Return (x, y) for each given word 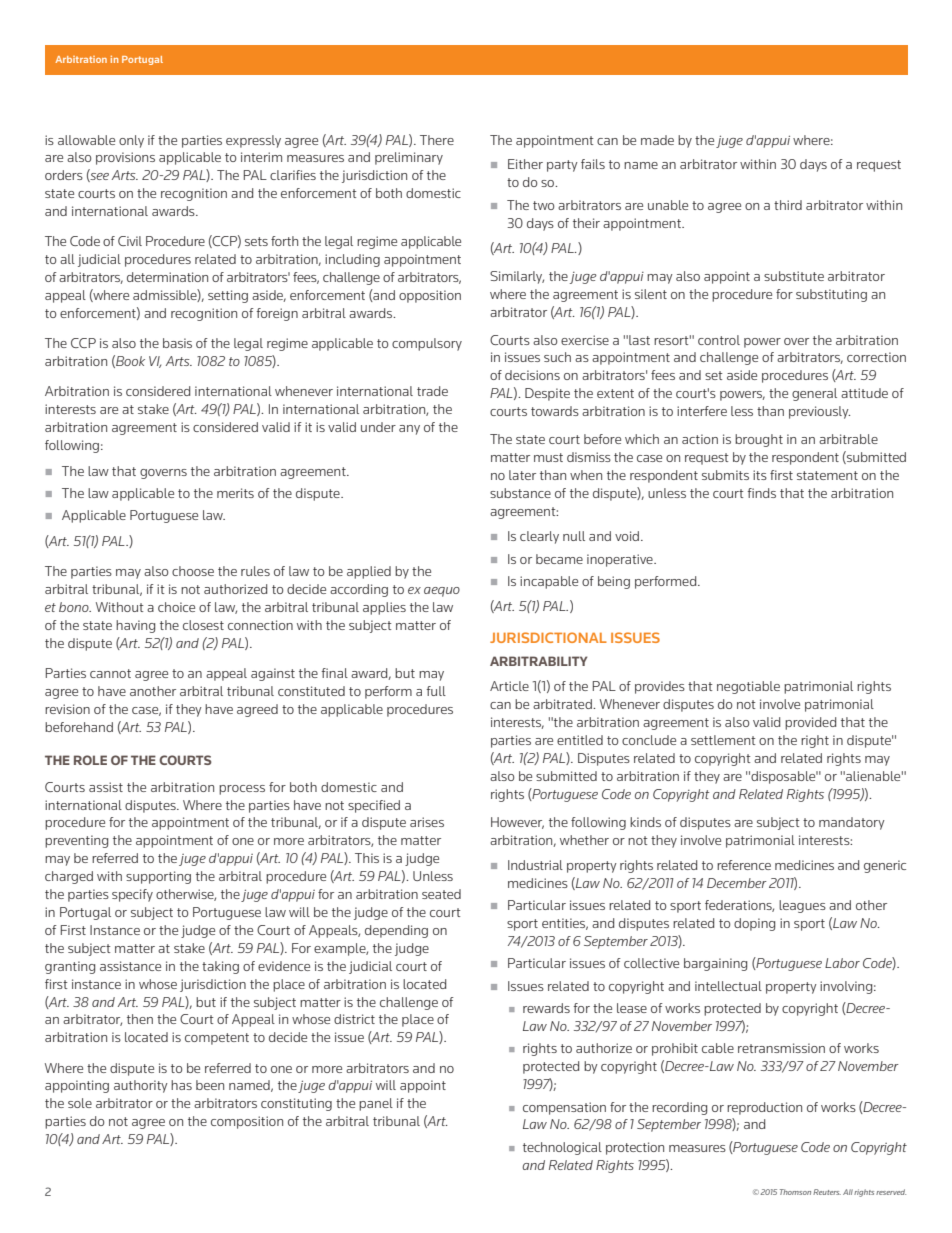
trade (432, 391)
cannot (110, 673)
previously (819, 412)
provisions (125, 158)
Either (525, 164)
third (788, 205)
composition (247, 1122)
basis (177, 343)
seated (441, 894)
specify (132, 895)
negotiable (748, 687)
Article (509, 686)
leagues (802, 906)
